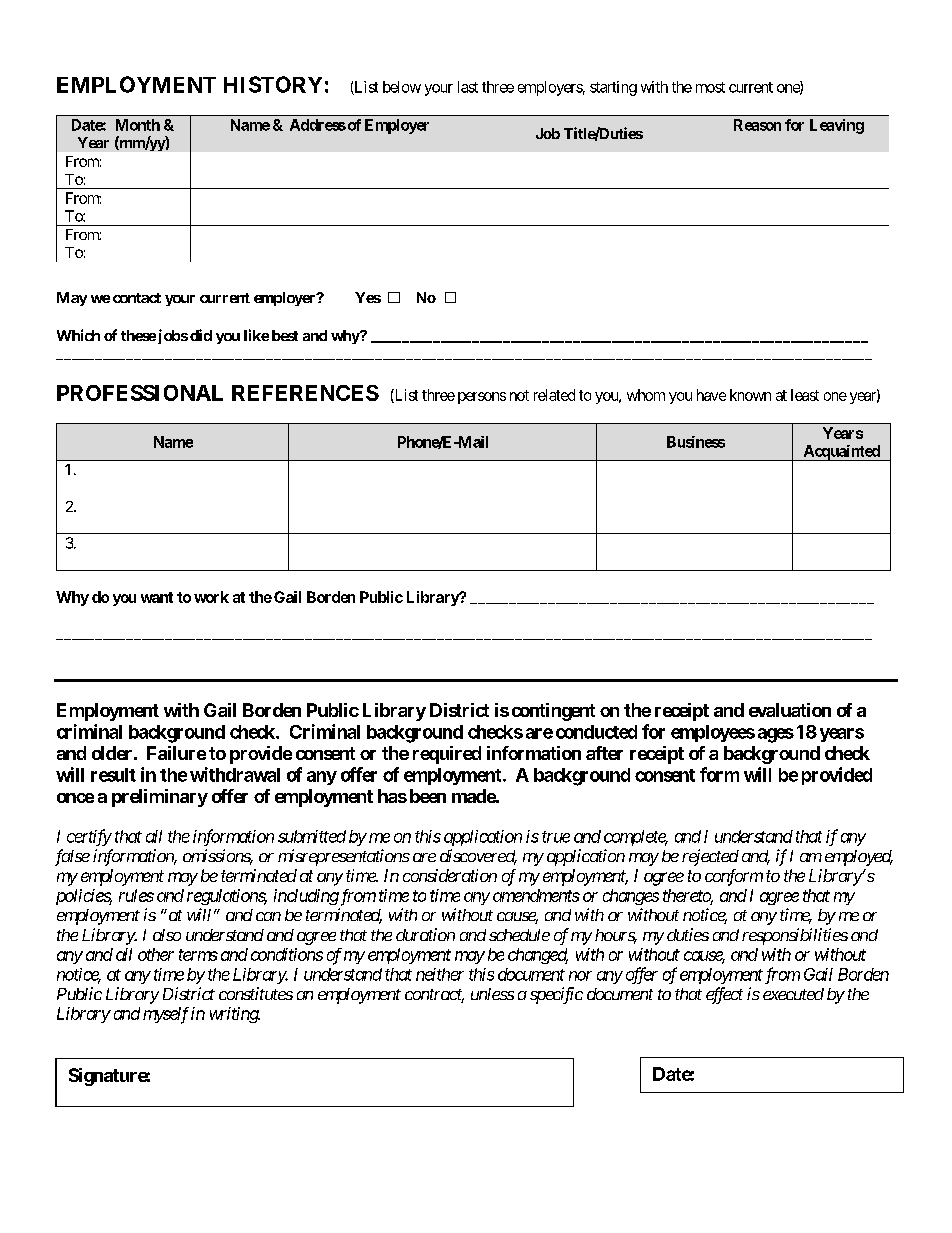 This document has height=1233, width=952. I want to click on result, so click(113, 775).
